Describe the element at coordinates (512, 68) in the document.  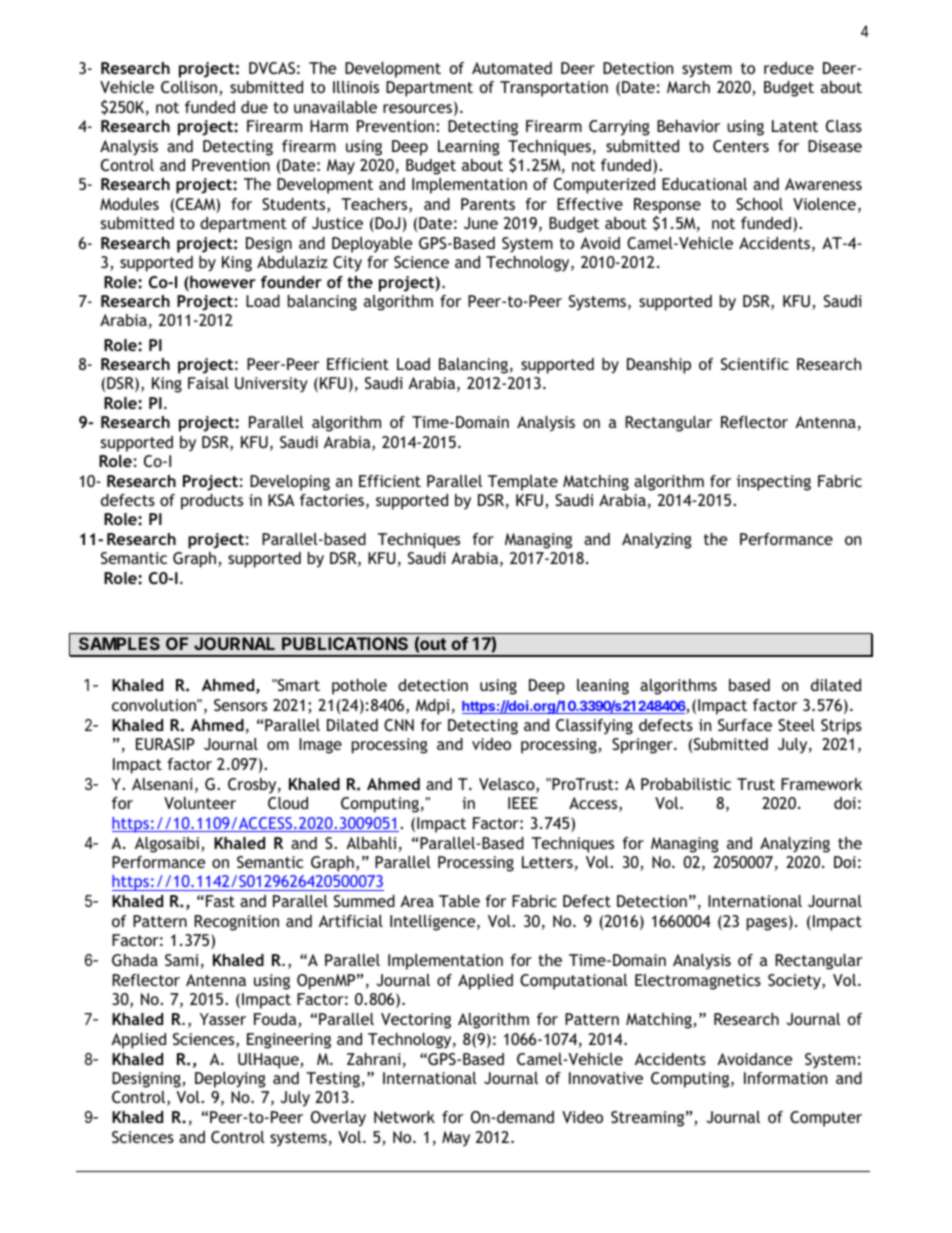
I see `Automated` at that location.
